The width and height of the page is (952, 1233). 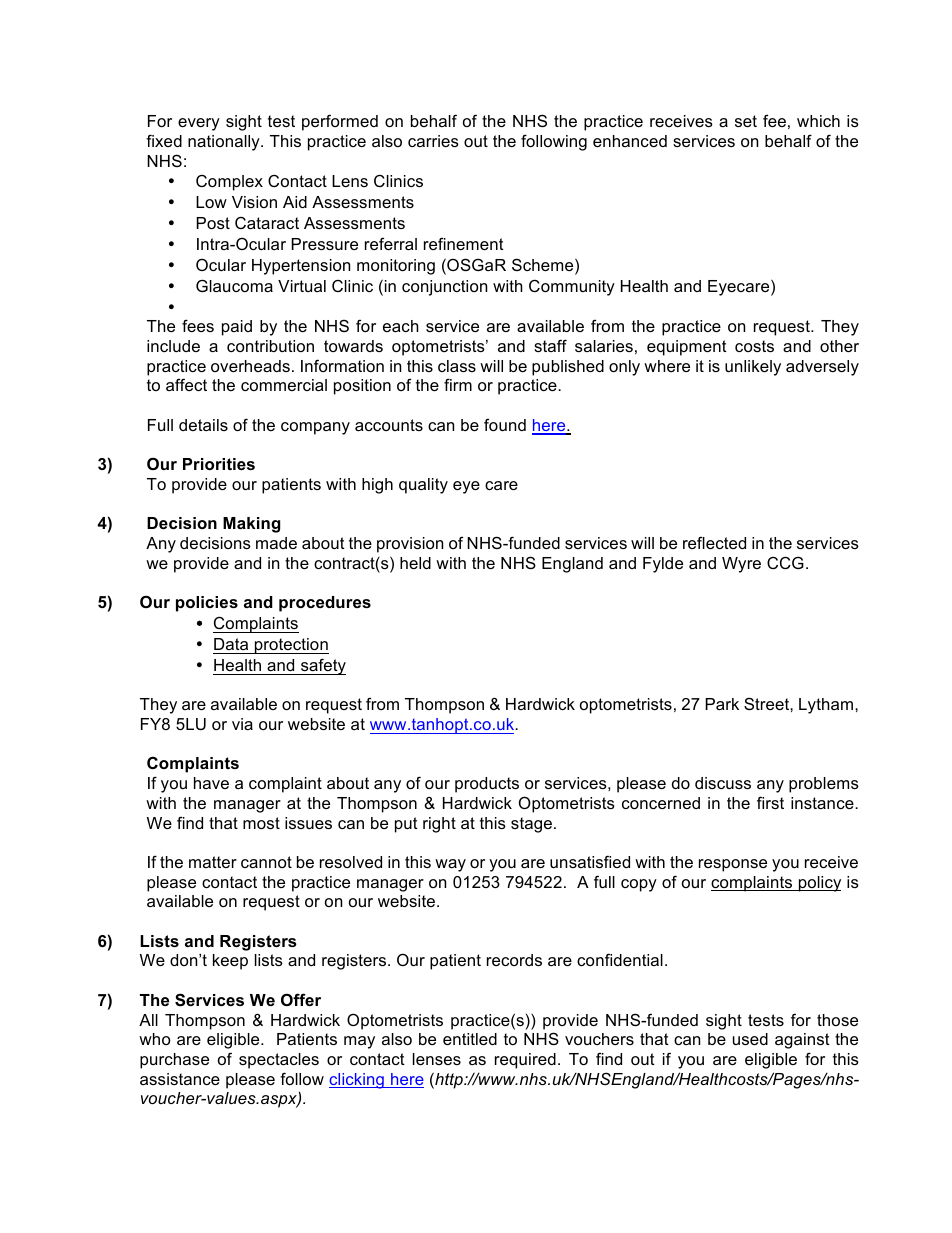 What do you see at coordinates (279, 1061) in the page?
I see `spectacles` at bounding box center [279, 1061].
